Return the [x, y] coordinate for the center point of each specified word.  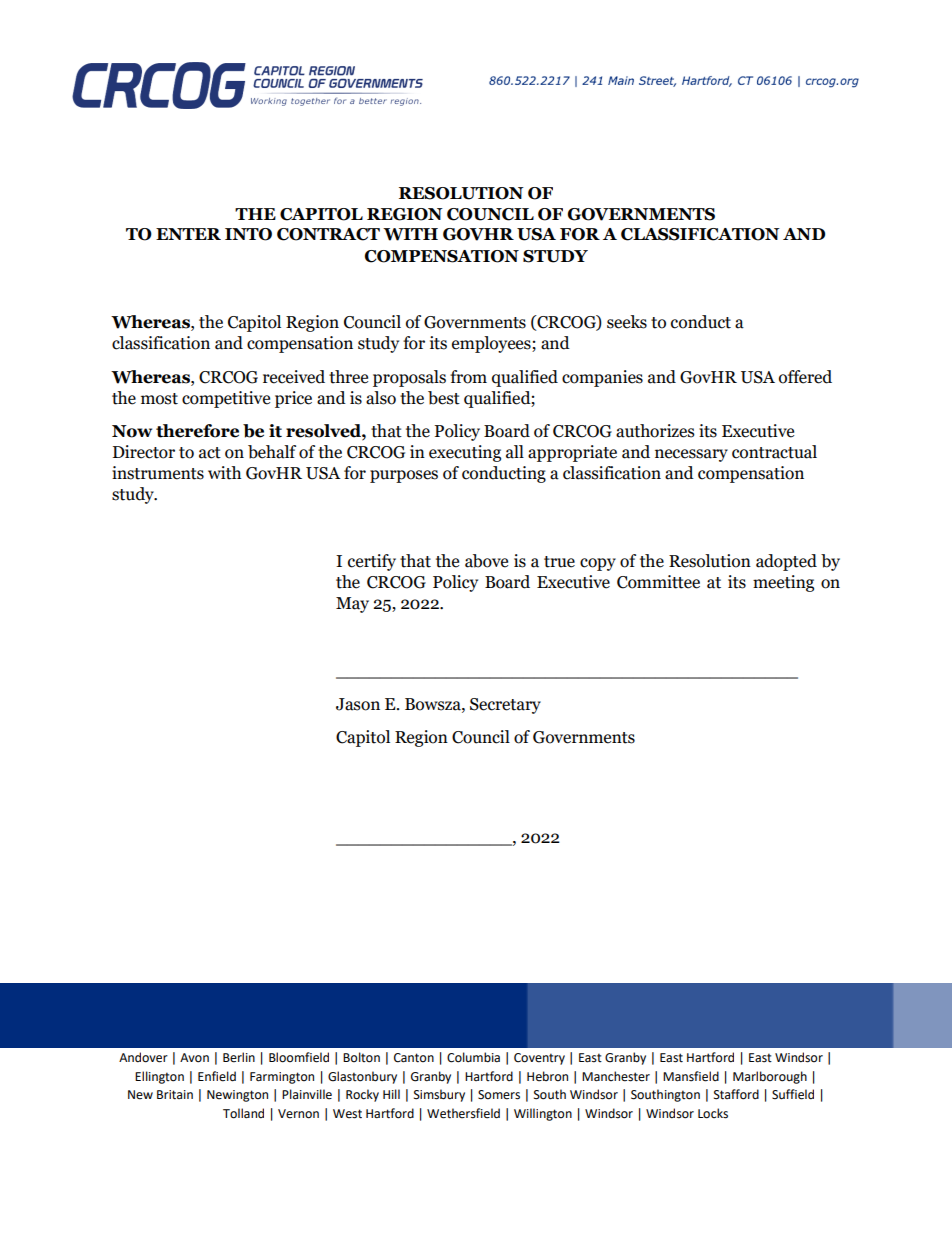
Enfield [217, 1076]
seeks [627, 322]
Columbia [473, 1057]
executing [465, 453]
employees [492, 344]
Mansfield [691, 1076]
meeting [783, 583]
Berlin [239, 1057]
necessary [691, 455]
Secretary [505, 706]
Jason [358, 704]
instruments [158, 473]
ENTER [188, 234]
